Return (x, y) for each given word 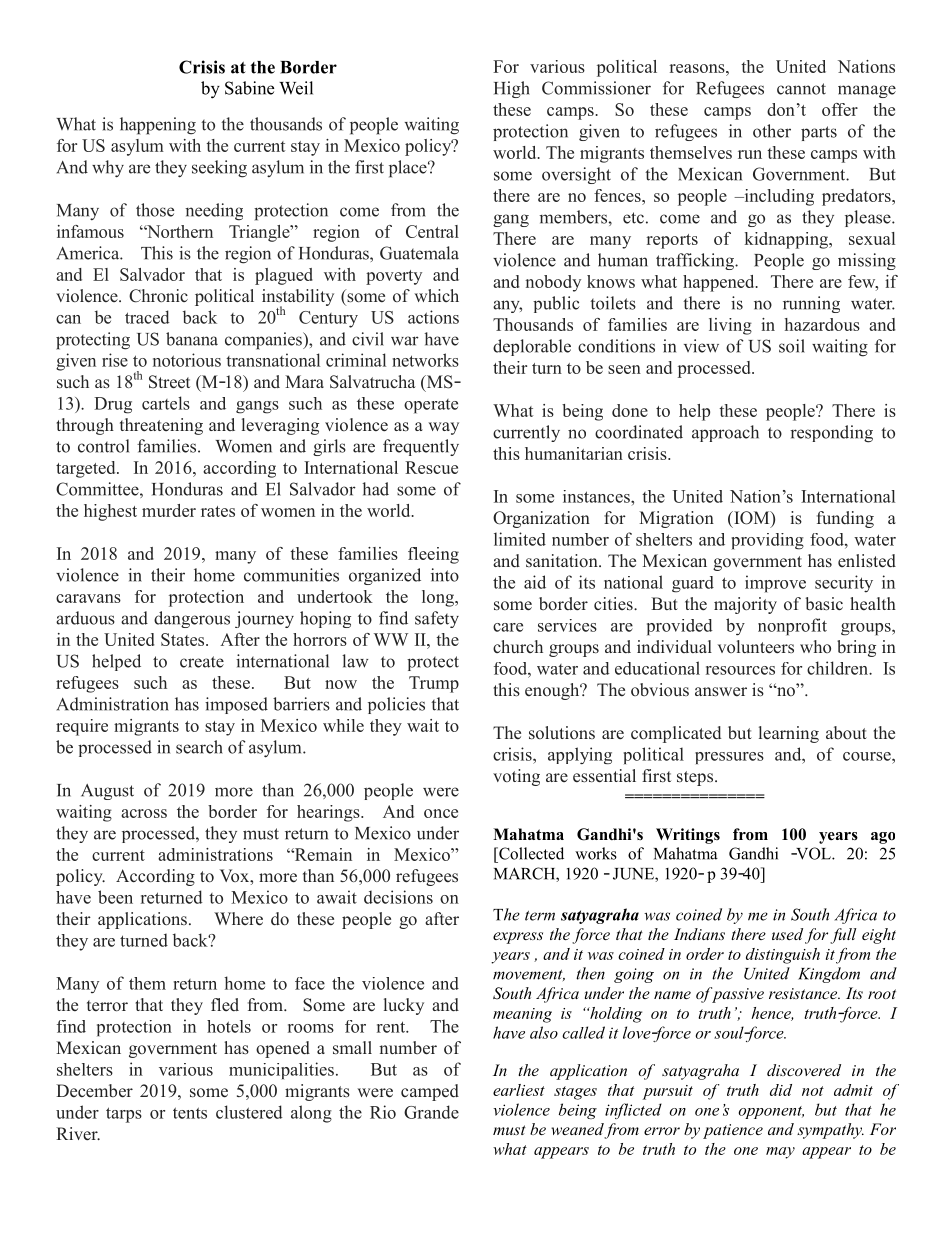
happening (158, 126)
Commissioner (596, 88)
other (772, 131)
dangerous (192, 619)
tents (190, 1113)
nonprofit (792, 627)
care (508, 627)
